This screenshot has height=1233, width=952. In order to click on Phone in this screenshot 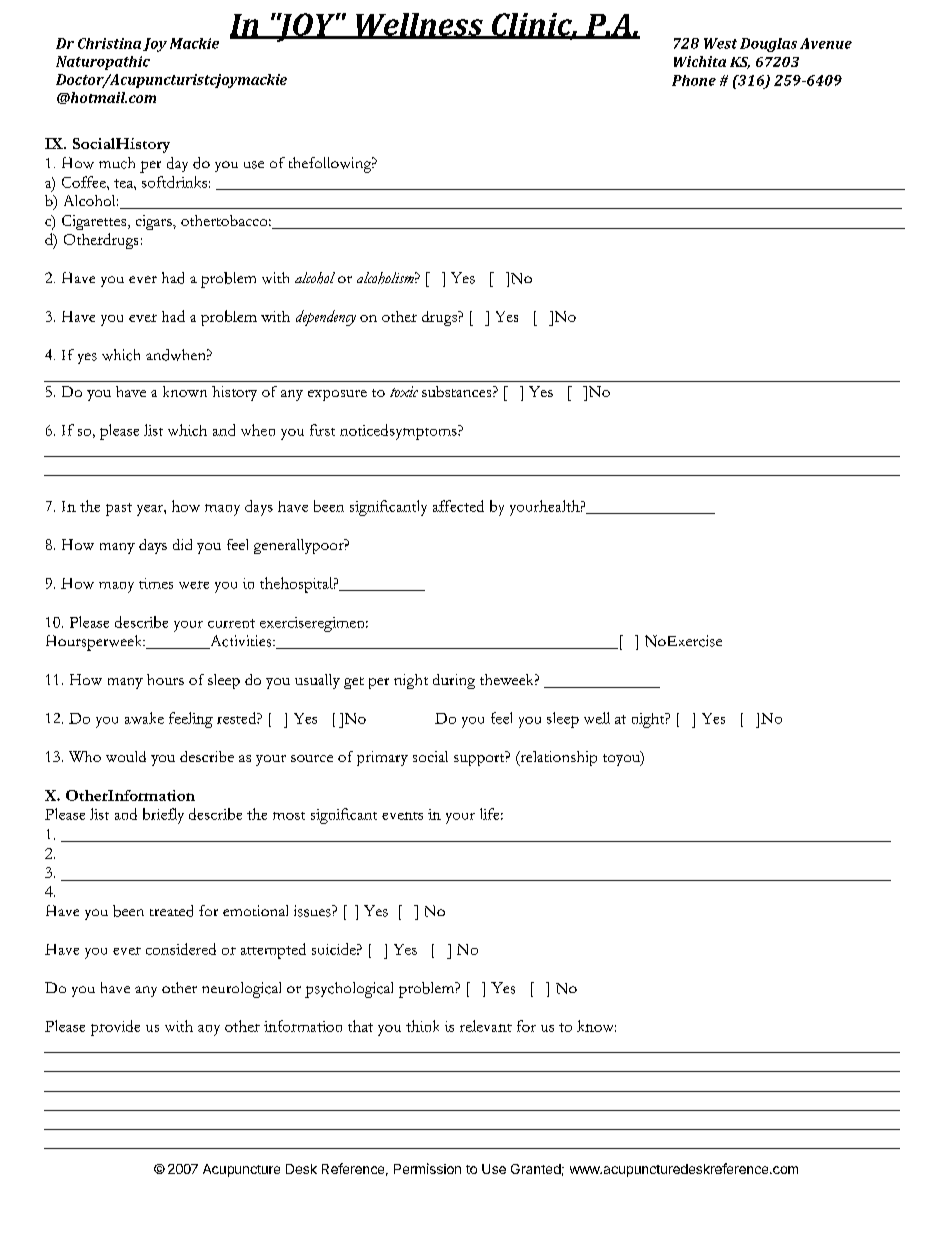, I will do `click(694, 80)`.
